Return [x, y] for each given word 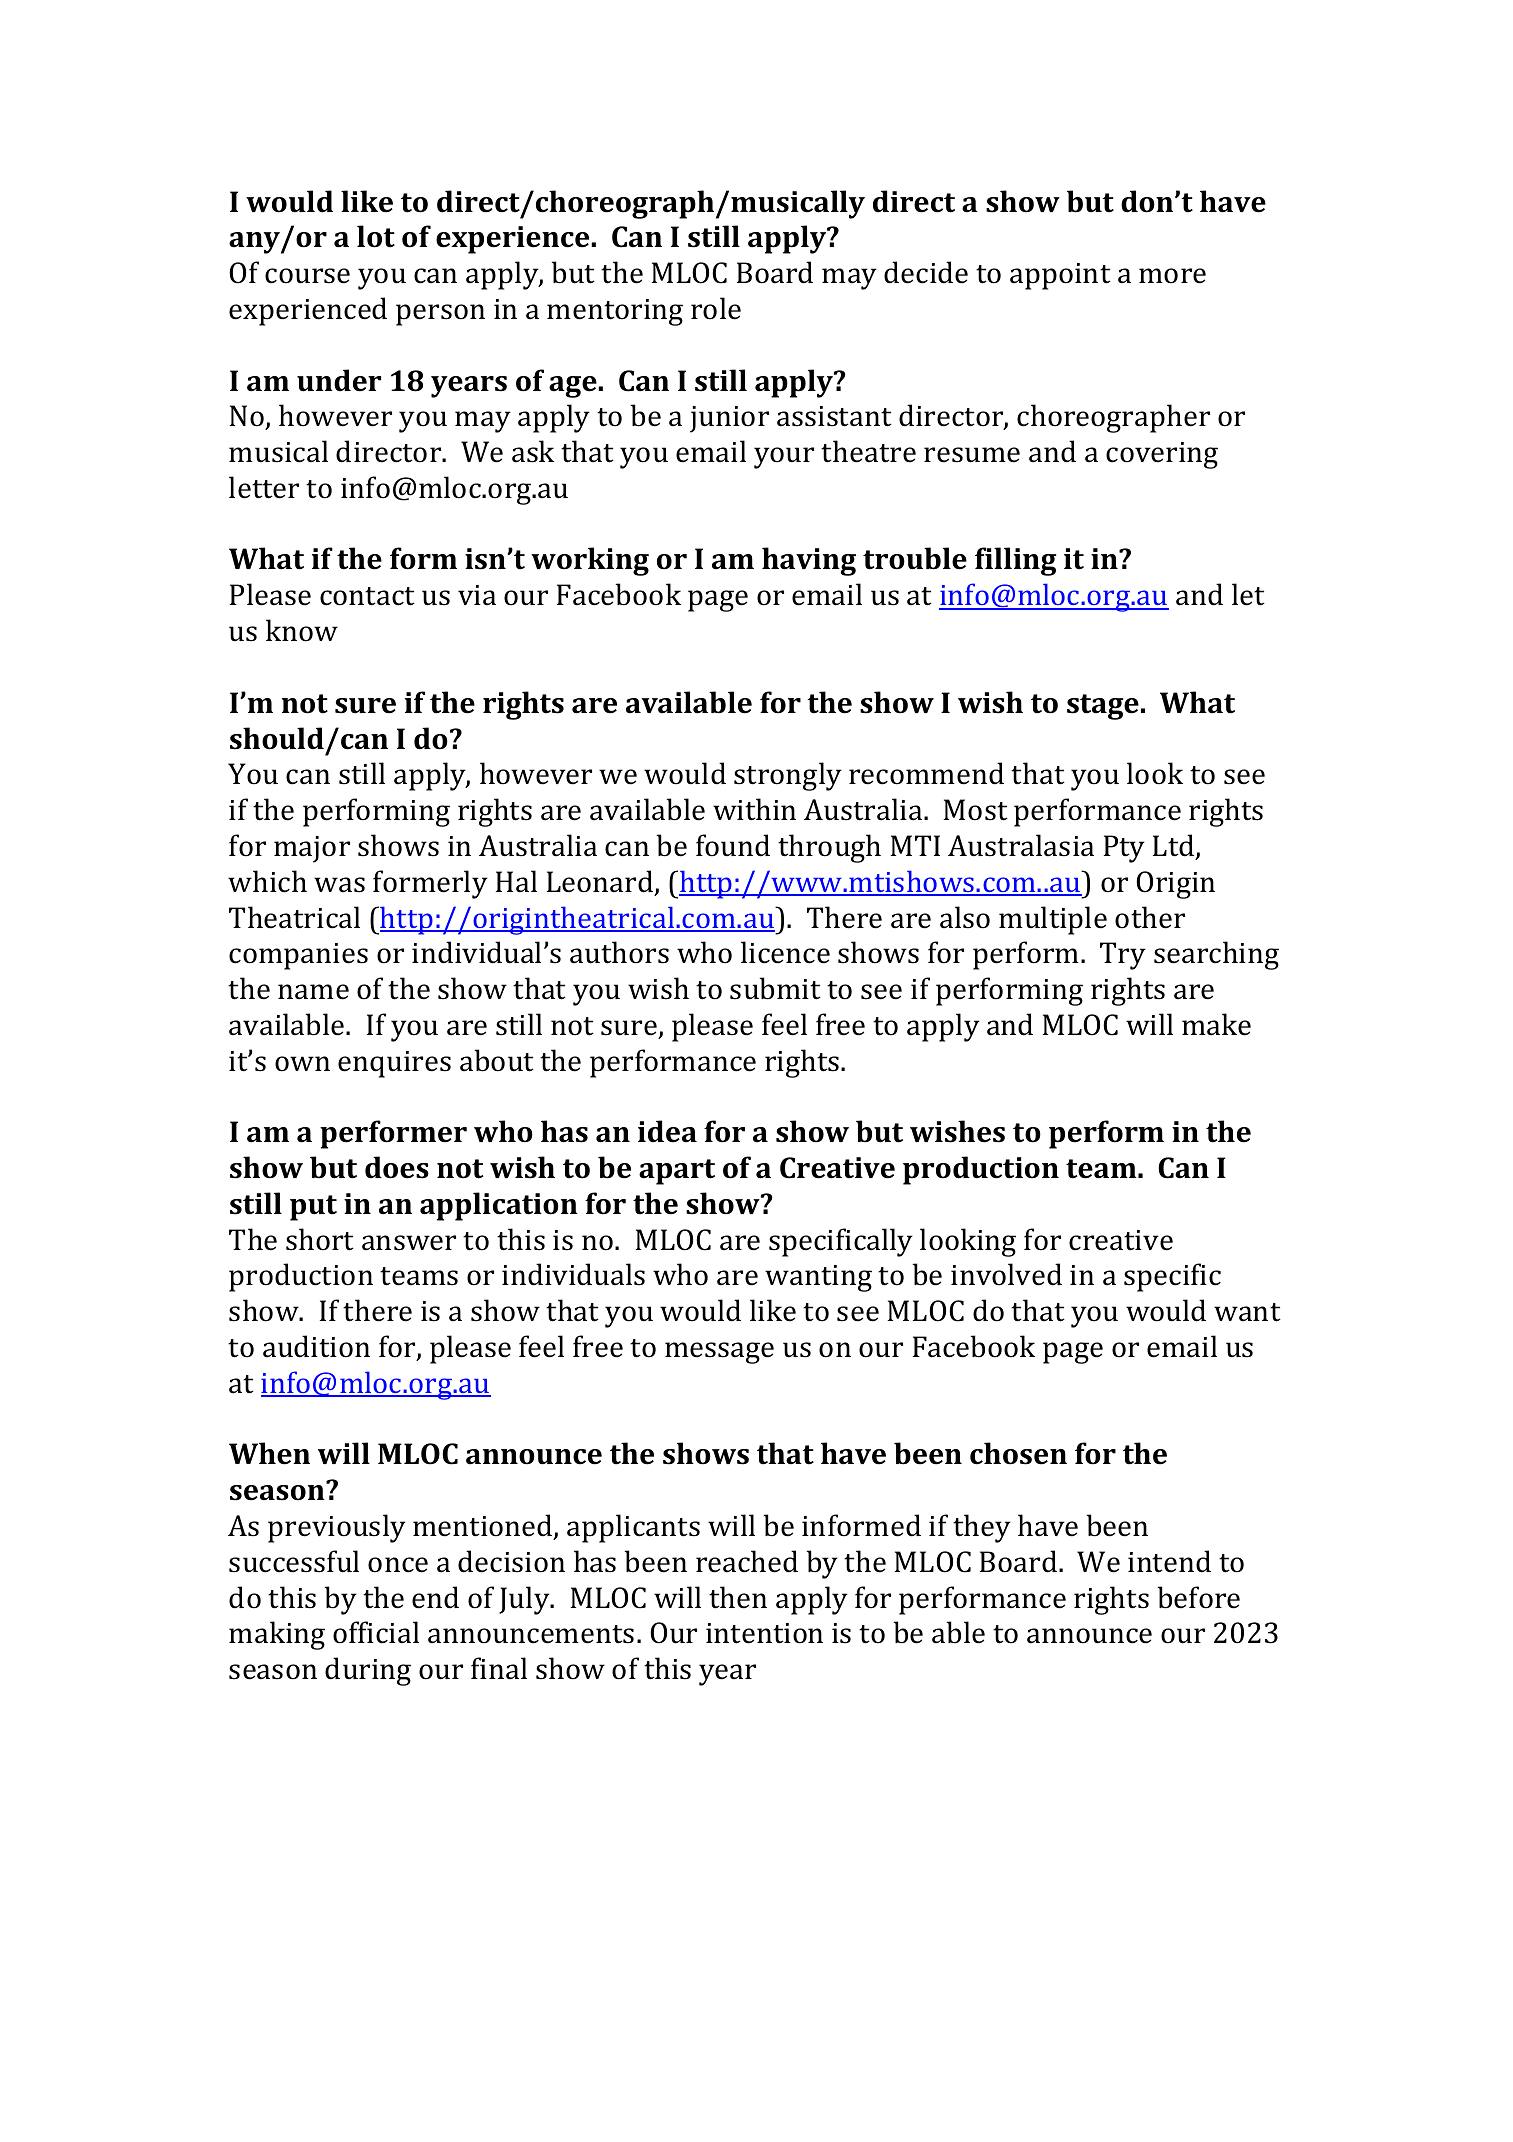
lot [376, 236]
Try [1123, 956]
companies [298, 956]
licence [785, 952]
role [716, 308]
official [376, 1632]
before [1199, 1597]
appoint [1060, 276]
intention [764, 1633]
